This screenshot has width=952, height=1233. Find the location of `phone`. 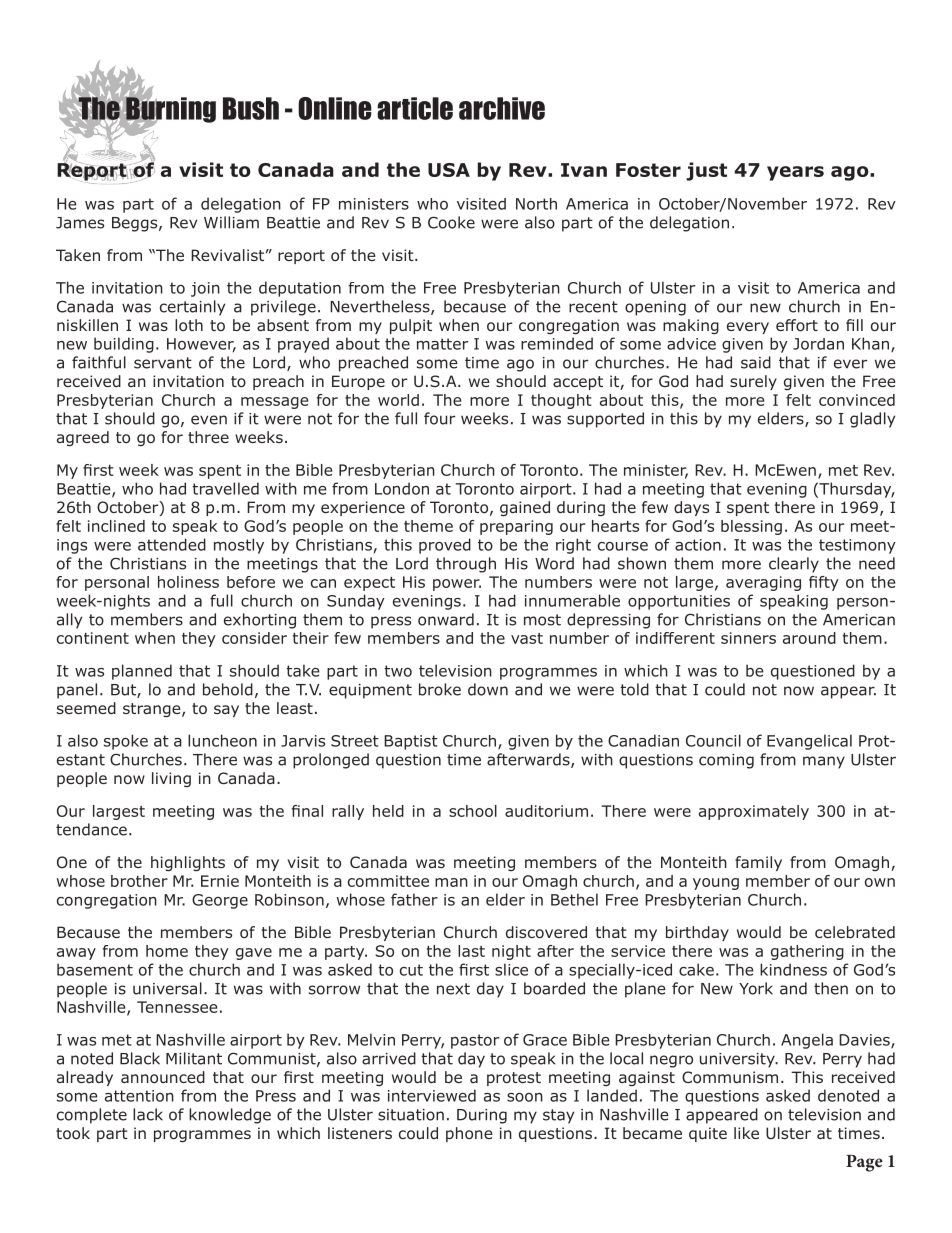

phone is located at coordinates (469, 1134).
